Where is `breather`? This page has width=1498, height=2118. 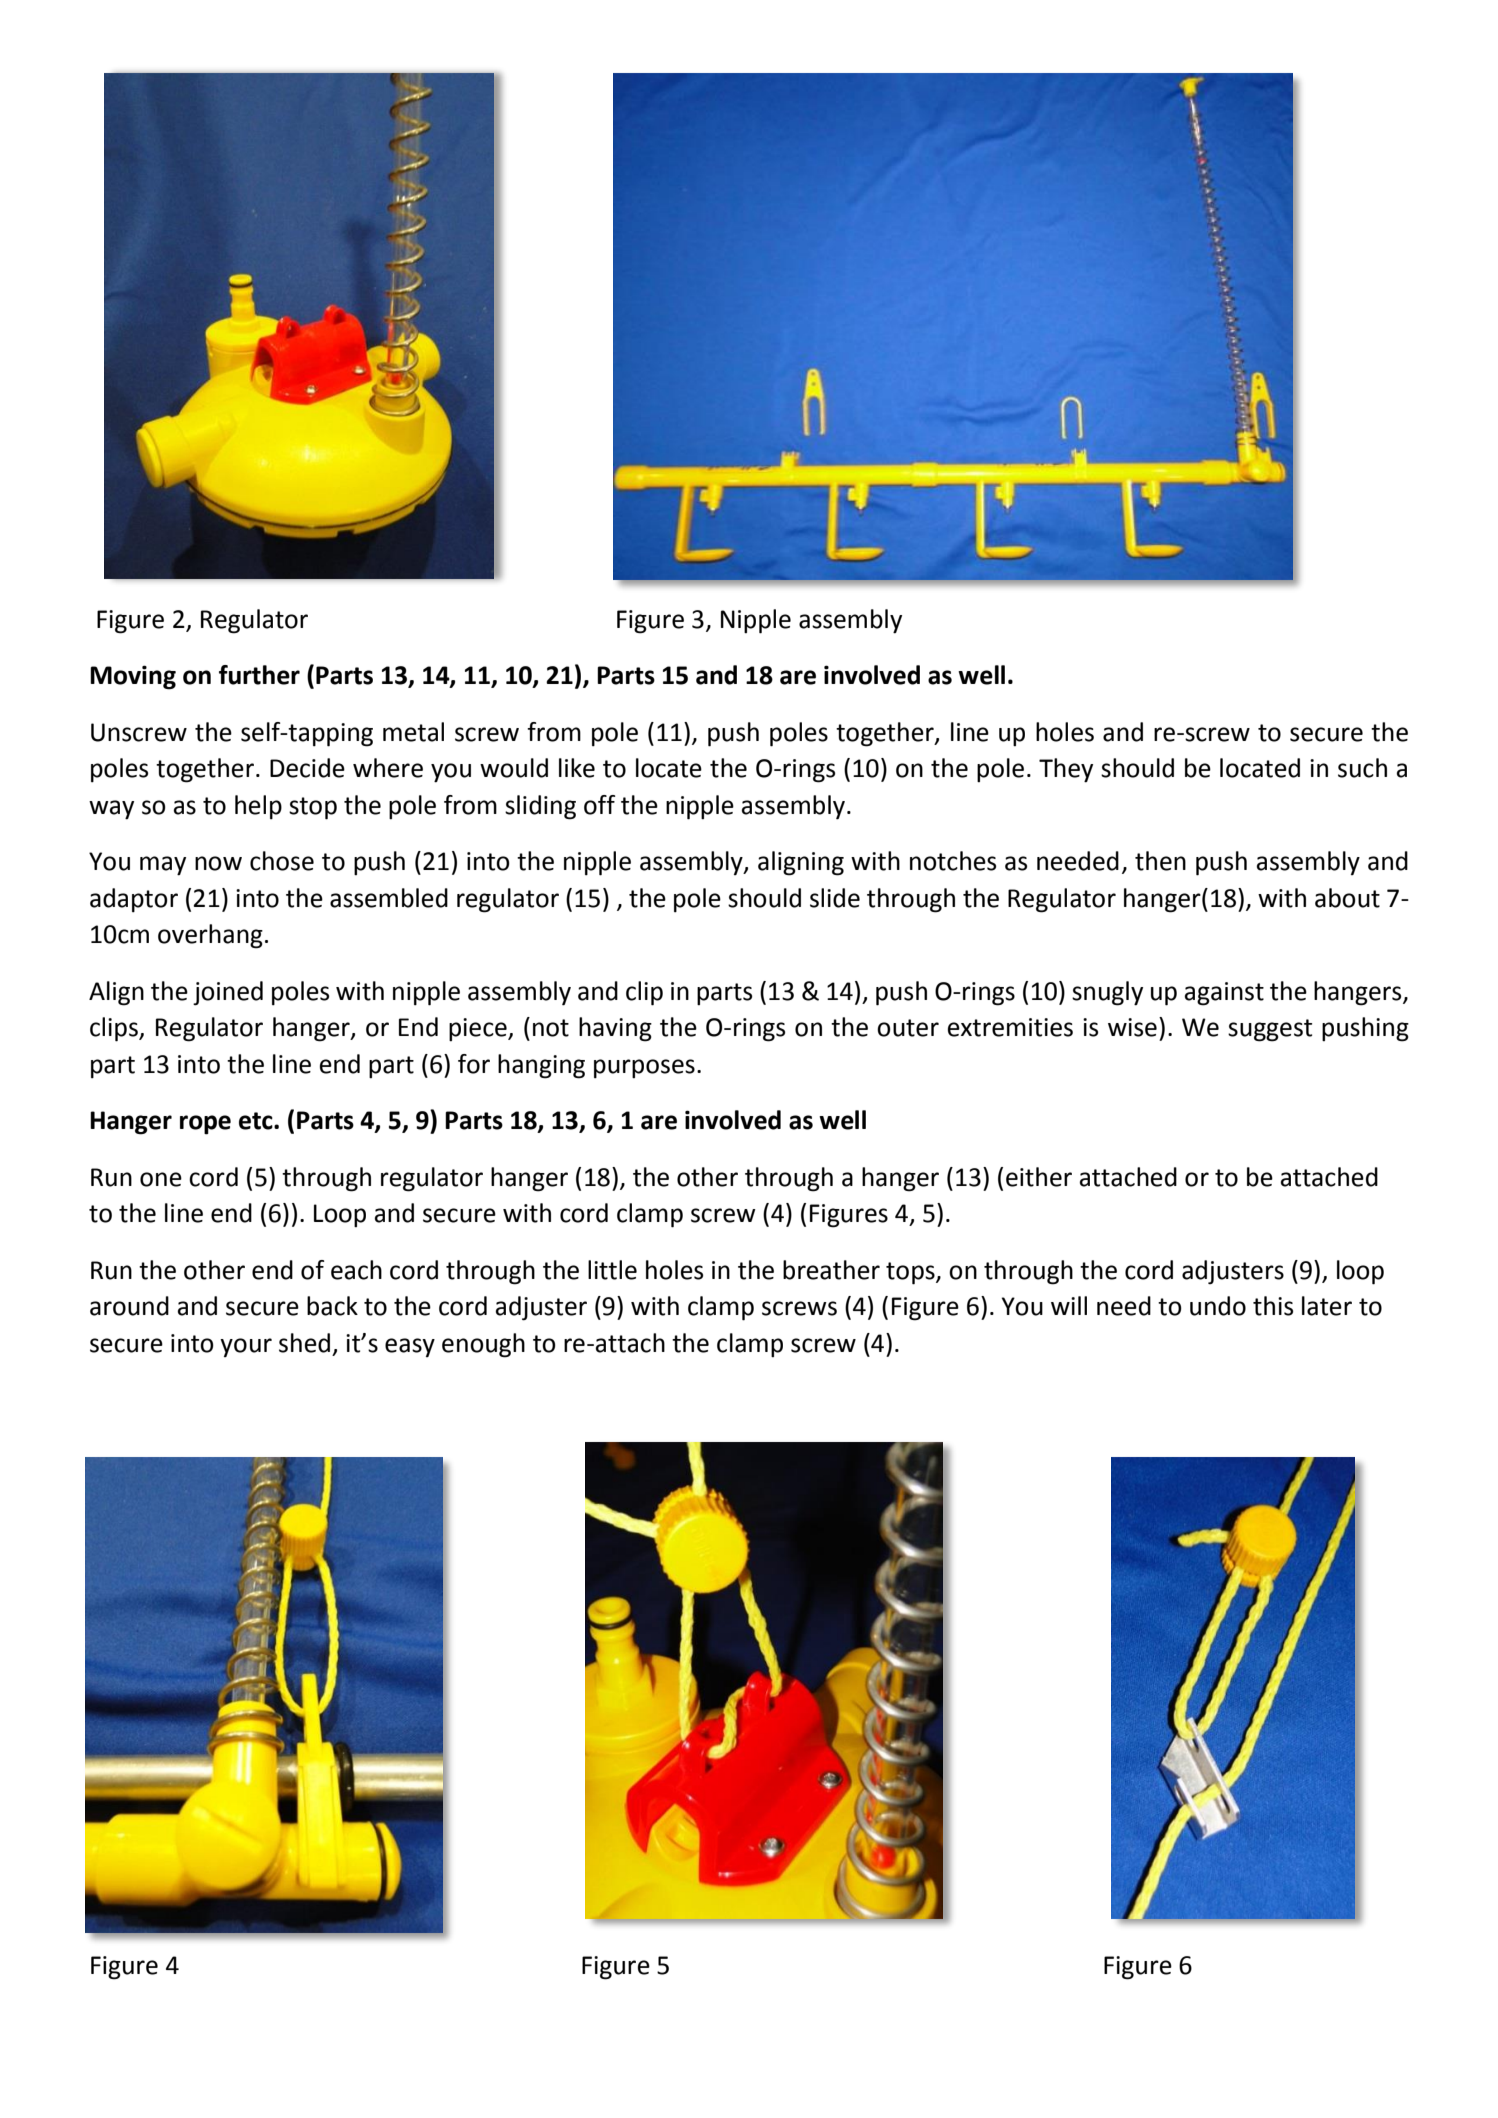 breather is located at coordinates (831, 1270).
